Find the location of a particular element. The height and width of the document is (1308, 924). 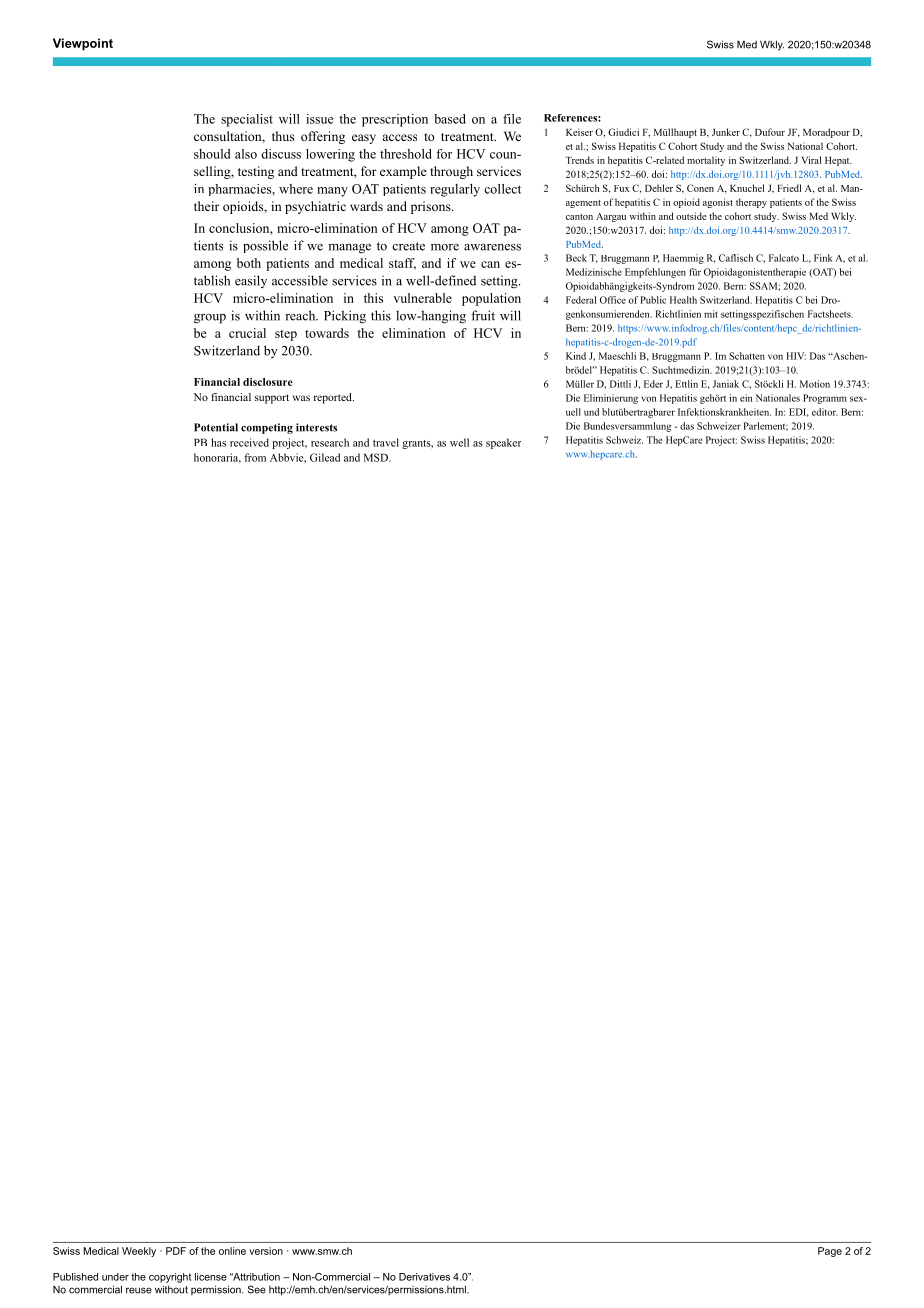

from is located at coordinates (255, 457).
